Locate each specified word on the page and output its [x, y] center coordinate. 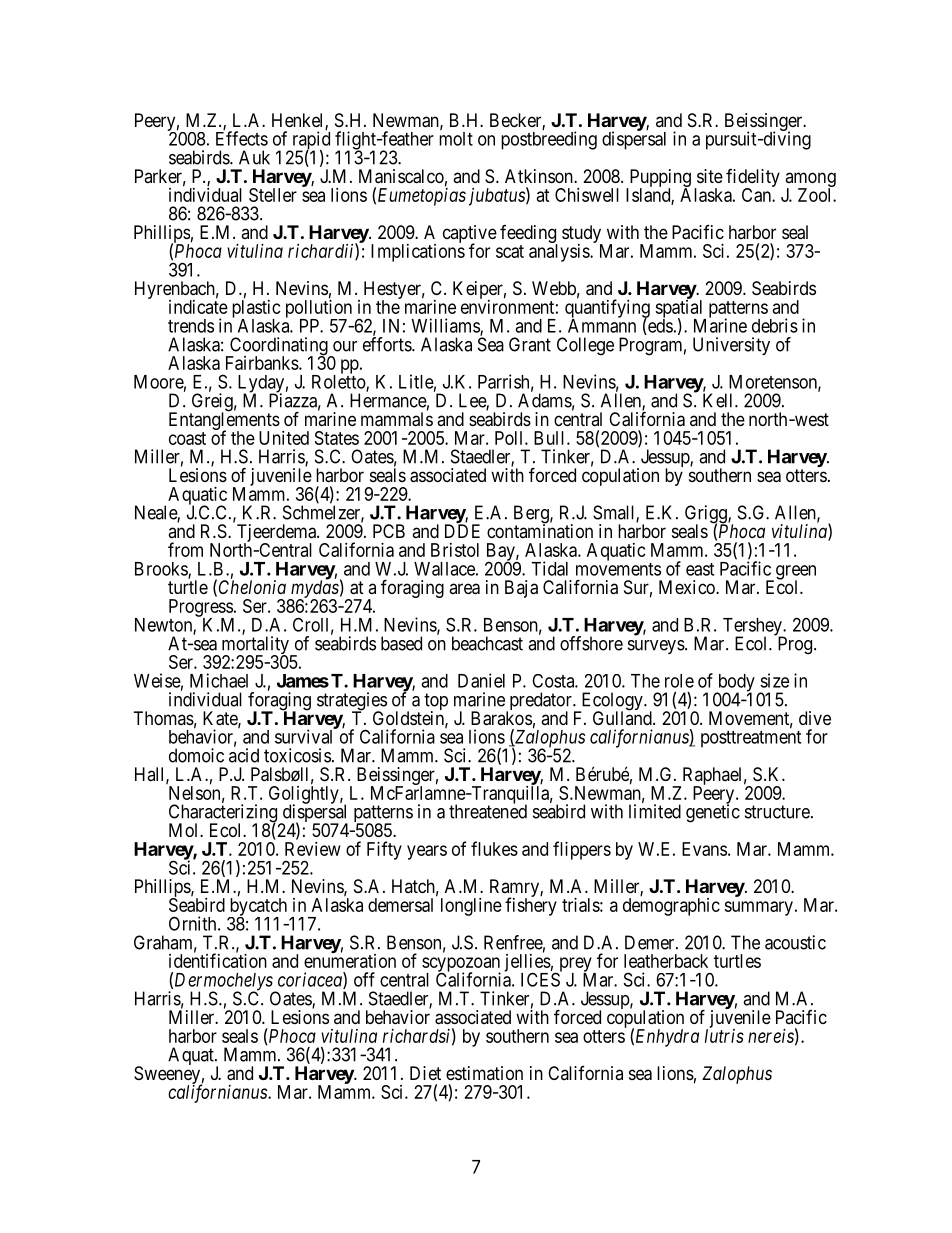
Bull [551, 438]
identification [218, 960]
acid [244, 755]
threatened [488, 811]
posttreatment [751, 739]
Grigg [707, 515]
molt [456, 138]
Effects [242, 138]
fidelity [753, 179]
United [284, 438]
